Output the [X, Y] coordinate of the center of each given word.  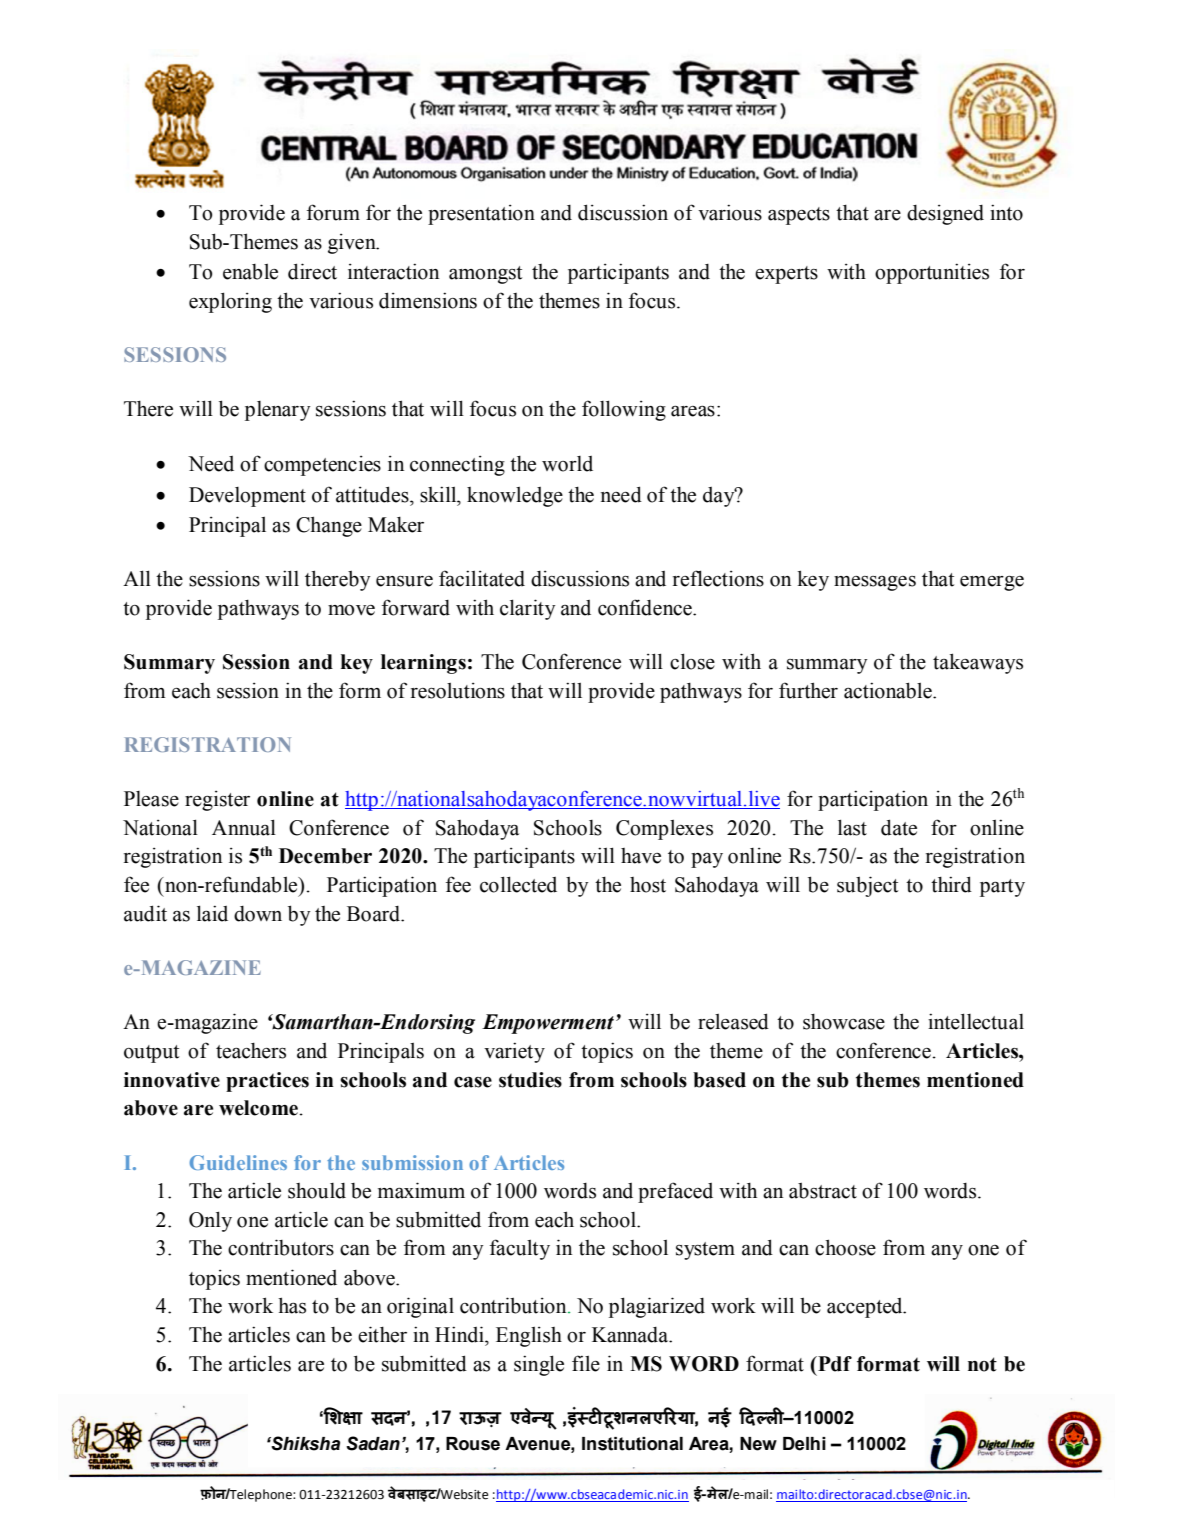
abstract [823, 1191]
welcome [259, 1108]
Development [247, 497]
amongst [485, 275]
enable [250, 272]
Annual [244, 827]
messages [875, 583]
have [641, 856]
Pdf [834, 1364]
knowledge [515, 497]
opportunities [932, 273]
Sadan [373, 1443]
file [586, 1363]
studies [530, 1080]
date [899, 827]
